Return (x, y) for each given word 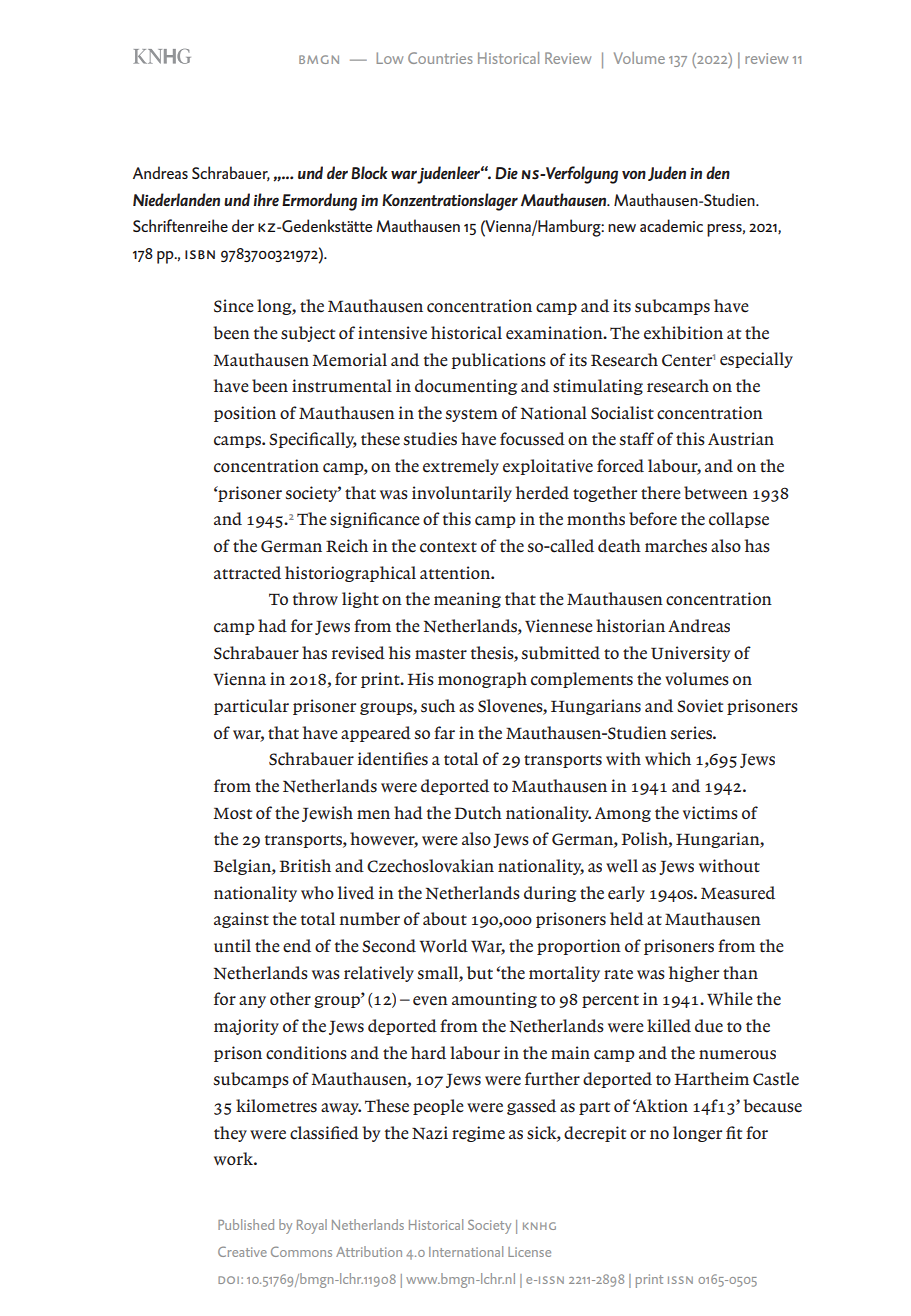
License (529, 1252)
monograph (482, 680)
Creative (242, 1251)
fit (734, 1132)
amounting (494, 1000)
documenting (466, 387)
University (690, 654)
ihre (266, 199)
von (634, 174)
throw (315, 598)
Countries (440, 58)
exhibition (683, 333)
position (245, 414)
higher (693, 974)
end (297, 946)
